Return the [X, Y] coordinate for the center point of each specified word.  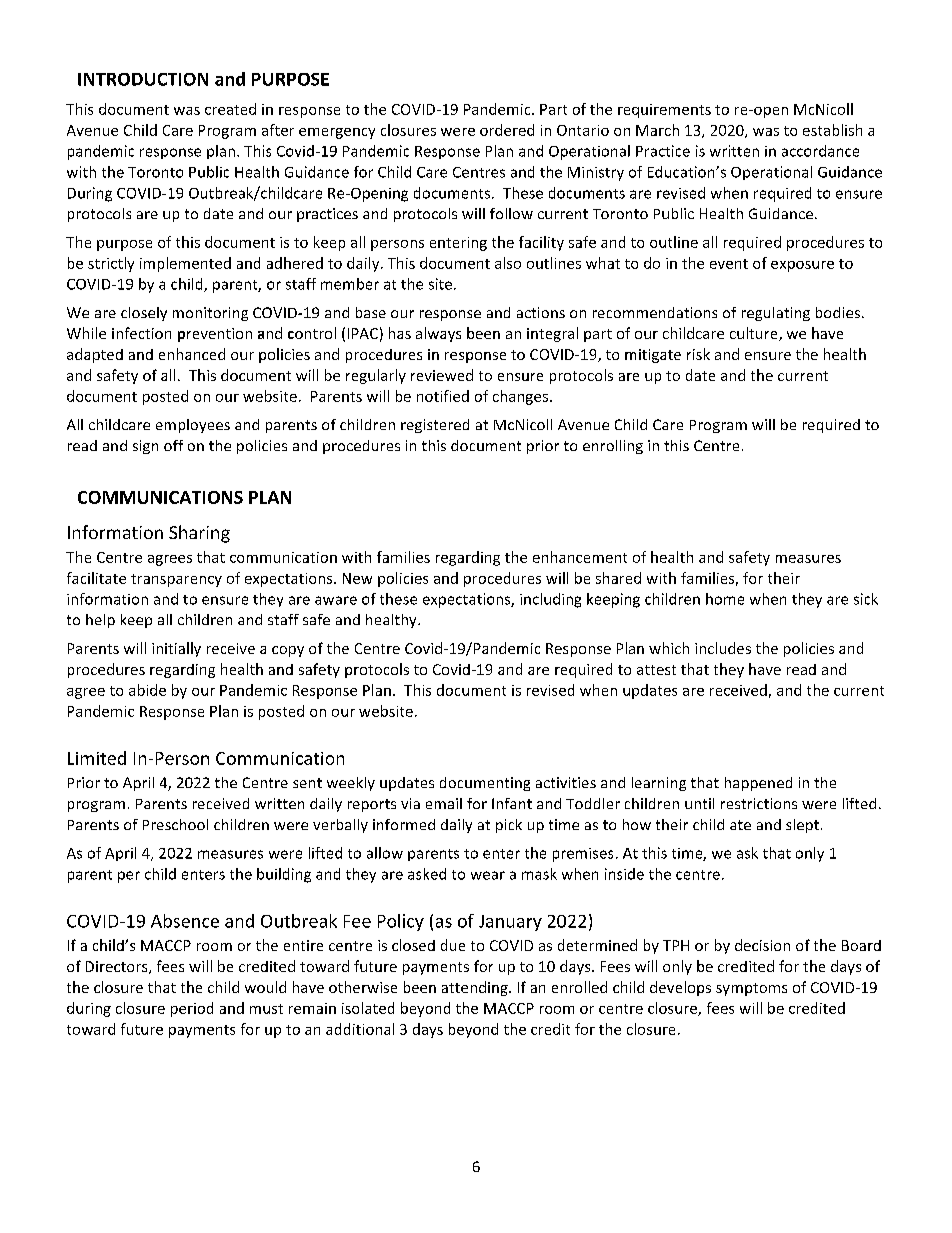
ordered [507, 130]
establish [832, 130]
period [192, 1009]
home [725, 599]
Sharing [199, 534]
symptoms [751, 989]
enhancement [580, 557]
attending [476, 988]
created [230, 109]
